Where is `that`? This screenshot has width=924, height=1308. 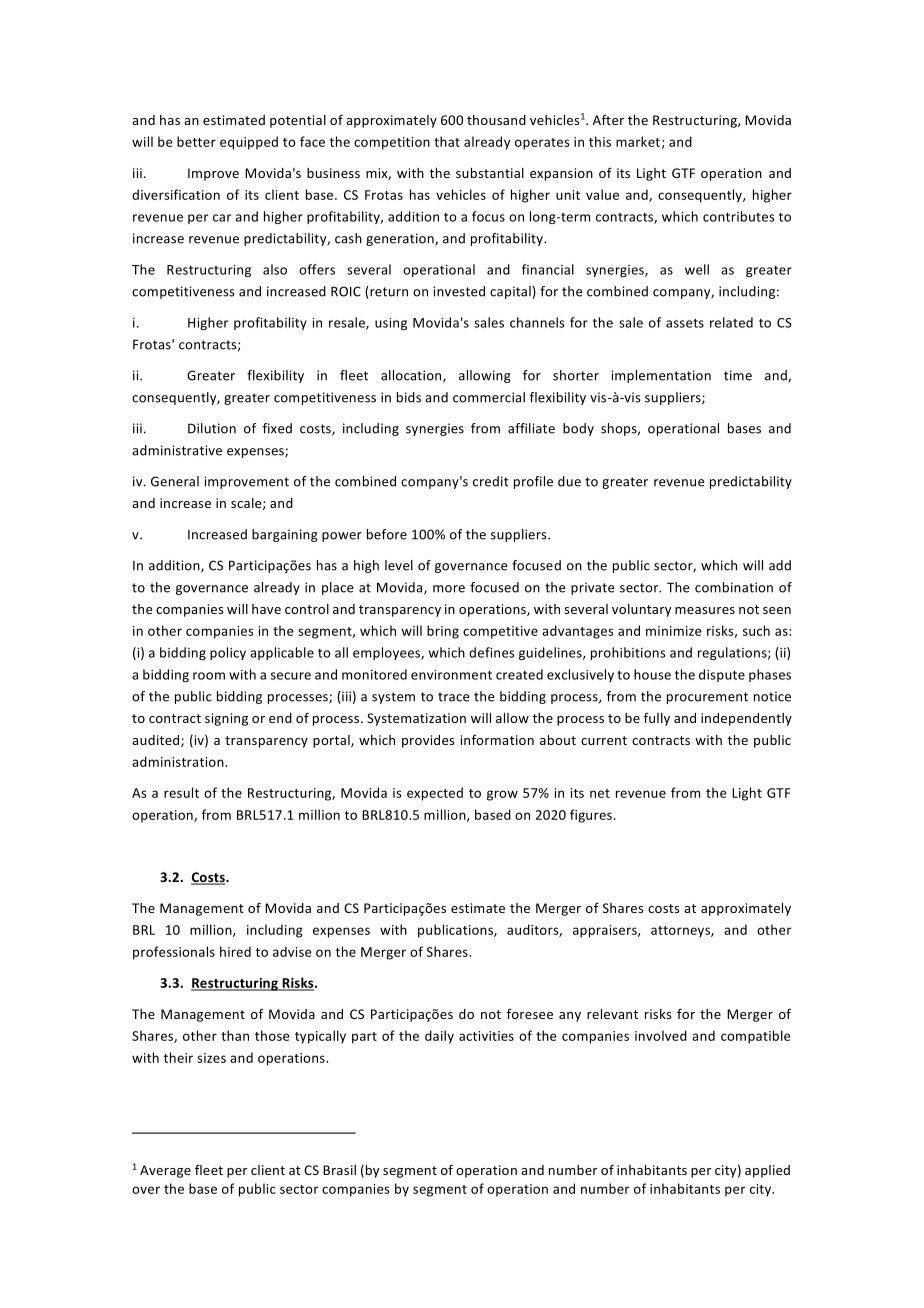
that is located at coordinates (447, 141).
